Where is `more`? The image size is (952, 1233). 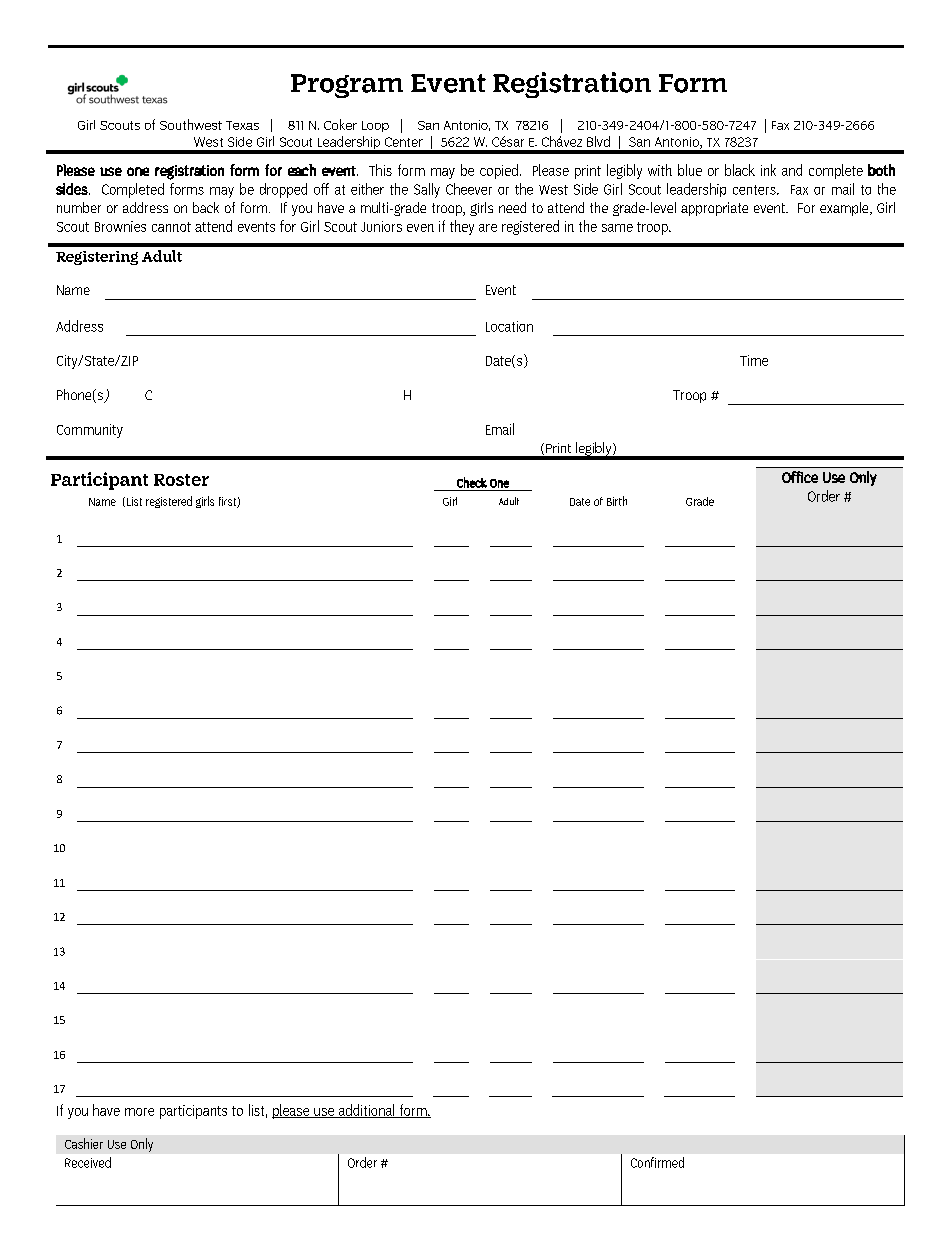 more is located at coordinates (139, 1112).
